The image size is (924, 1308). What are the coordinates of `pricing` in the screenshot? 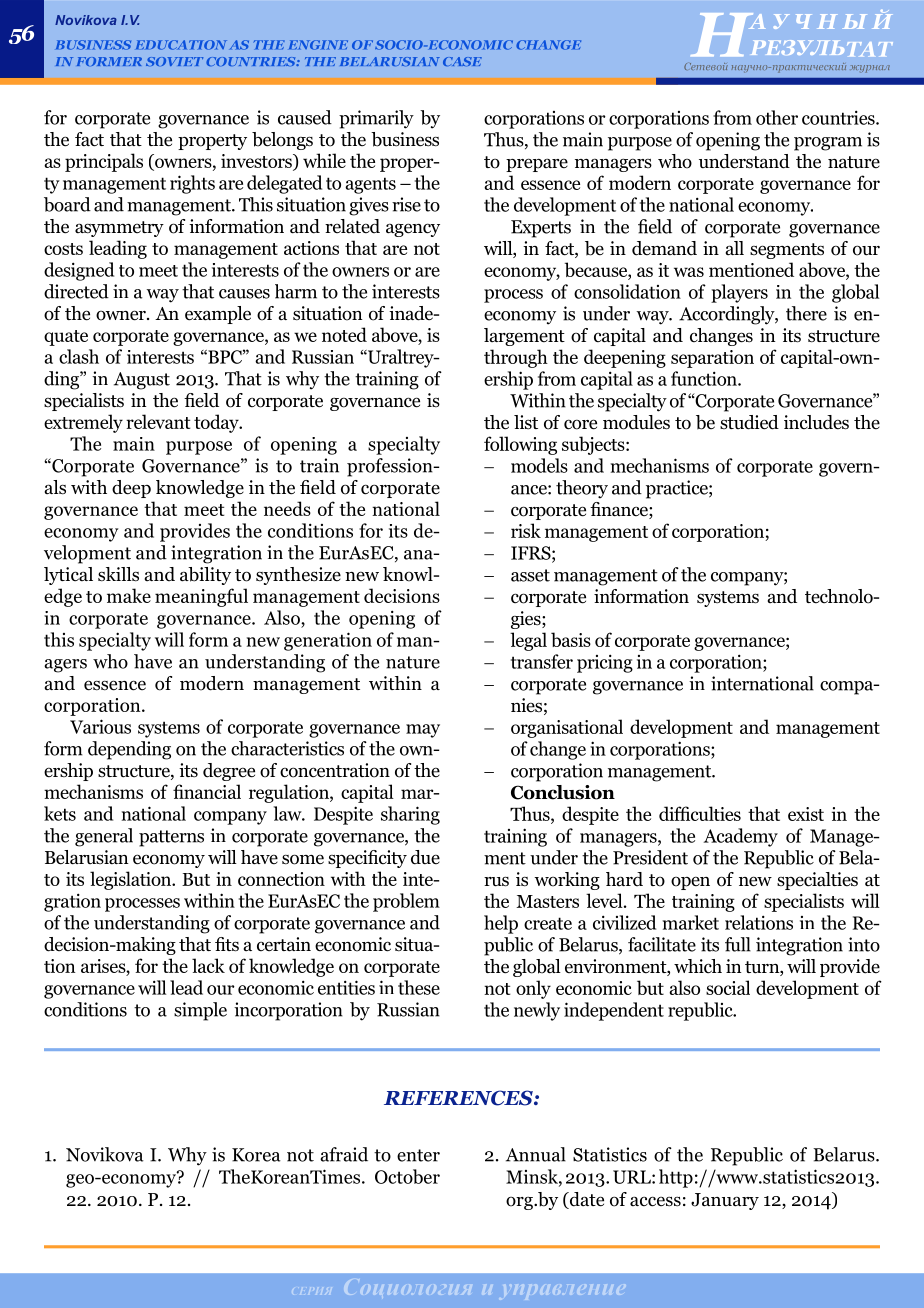 It's located at (605, 663).
